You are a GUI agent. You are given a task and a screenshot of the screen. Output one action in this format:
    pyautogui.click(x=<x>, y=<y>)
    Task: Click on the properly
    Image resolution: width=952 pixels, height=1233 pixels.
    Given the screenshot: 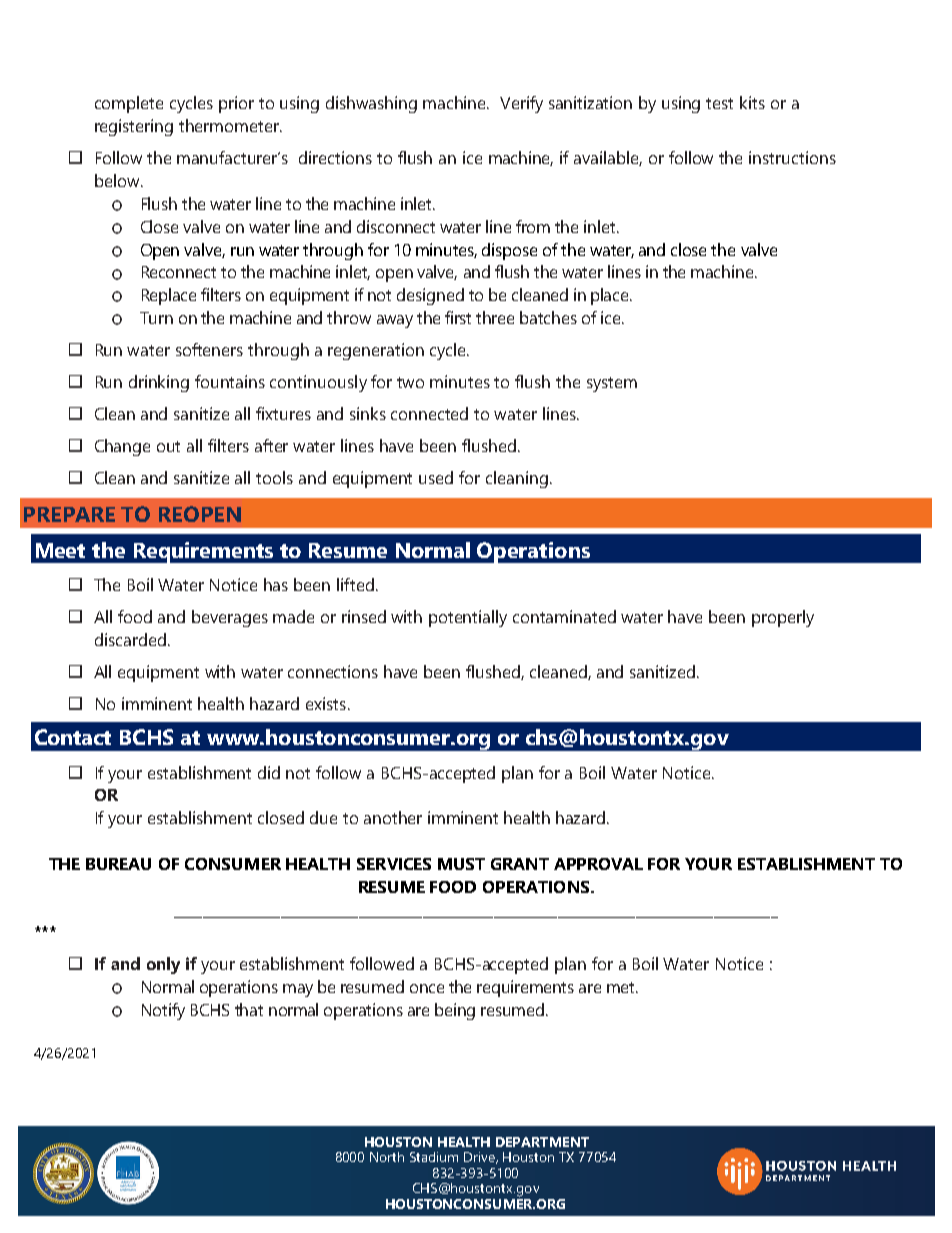 What is the action you would take?
    pyautogui.click(x=783, y=618)
